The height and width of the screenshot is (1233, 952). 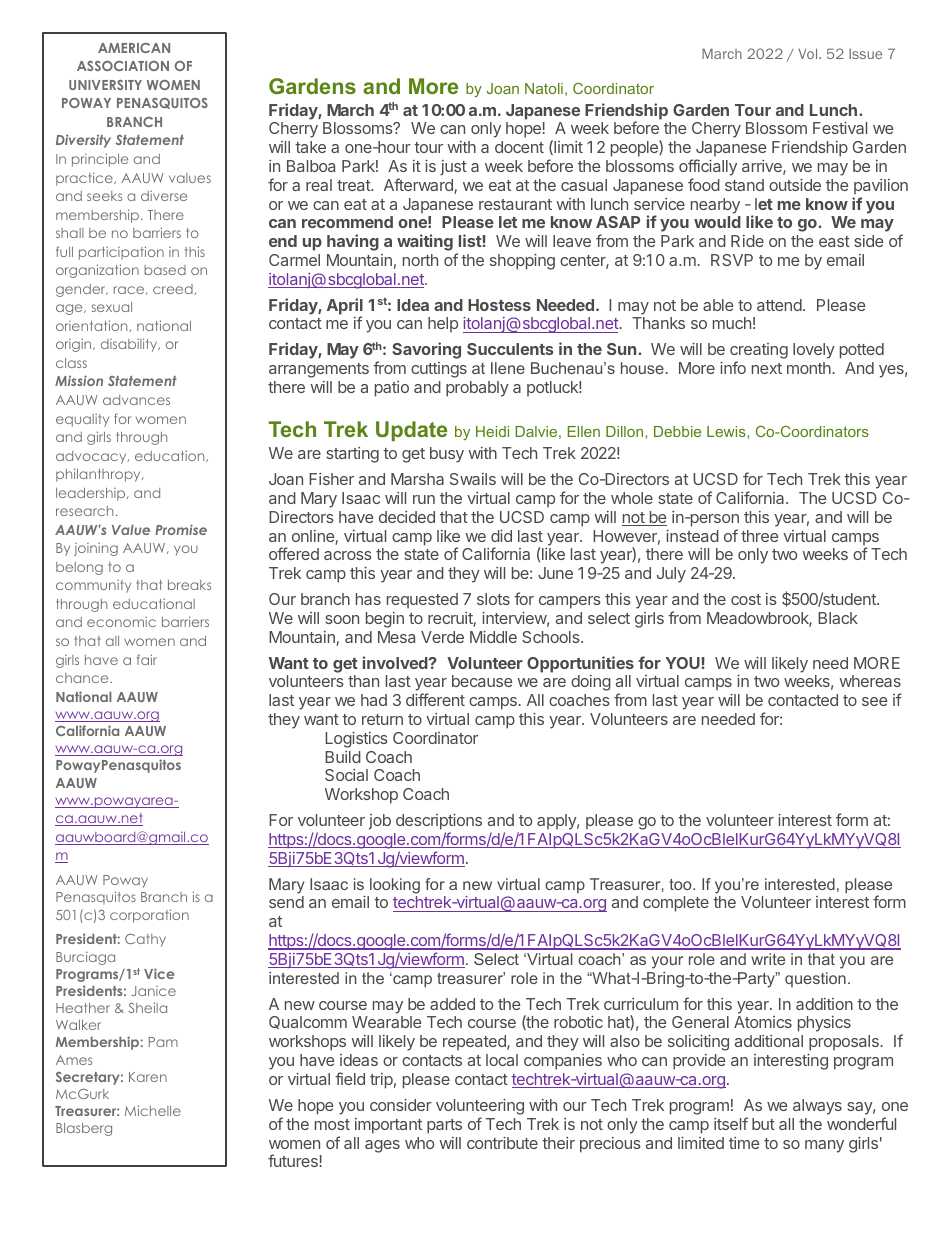 What do you see at coordinates (123, 66) in the screenshot?
I see `ASSOCIATION` at bounding box center [123, 66].
